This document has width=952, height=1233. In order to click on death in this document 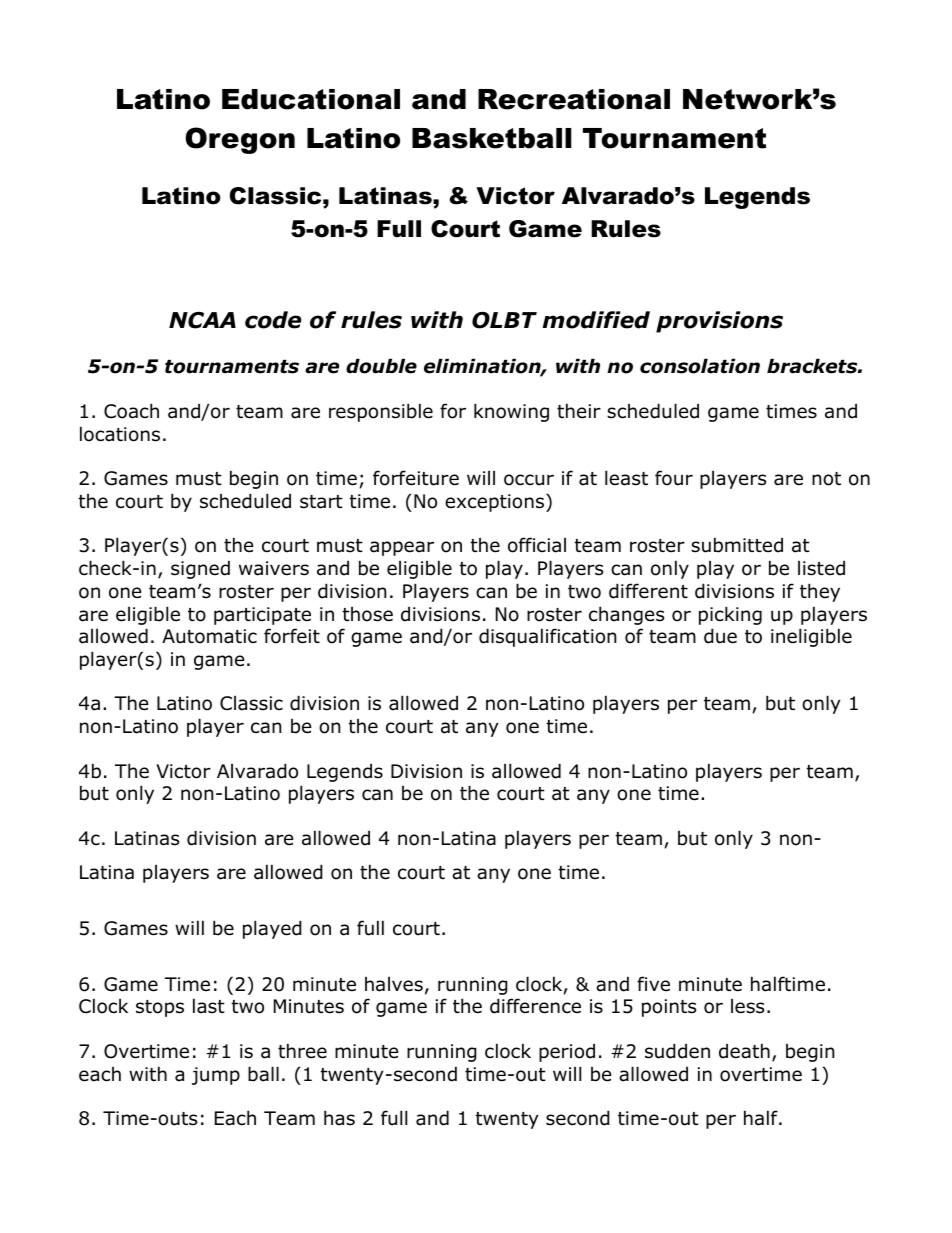, I will do `click(744, 1051)`.
